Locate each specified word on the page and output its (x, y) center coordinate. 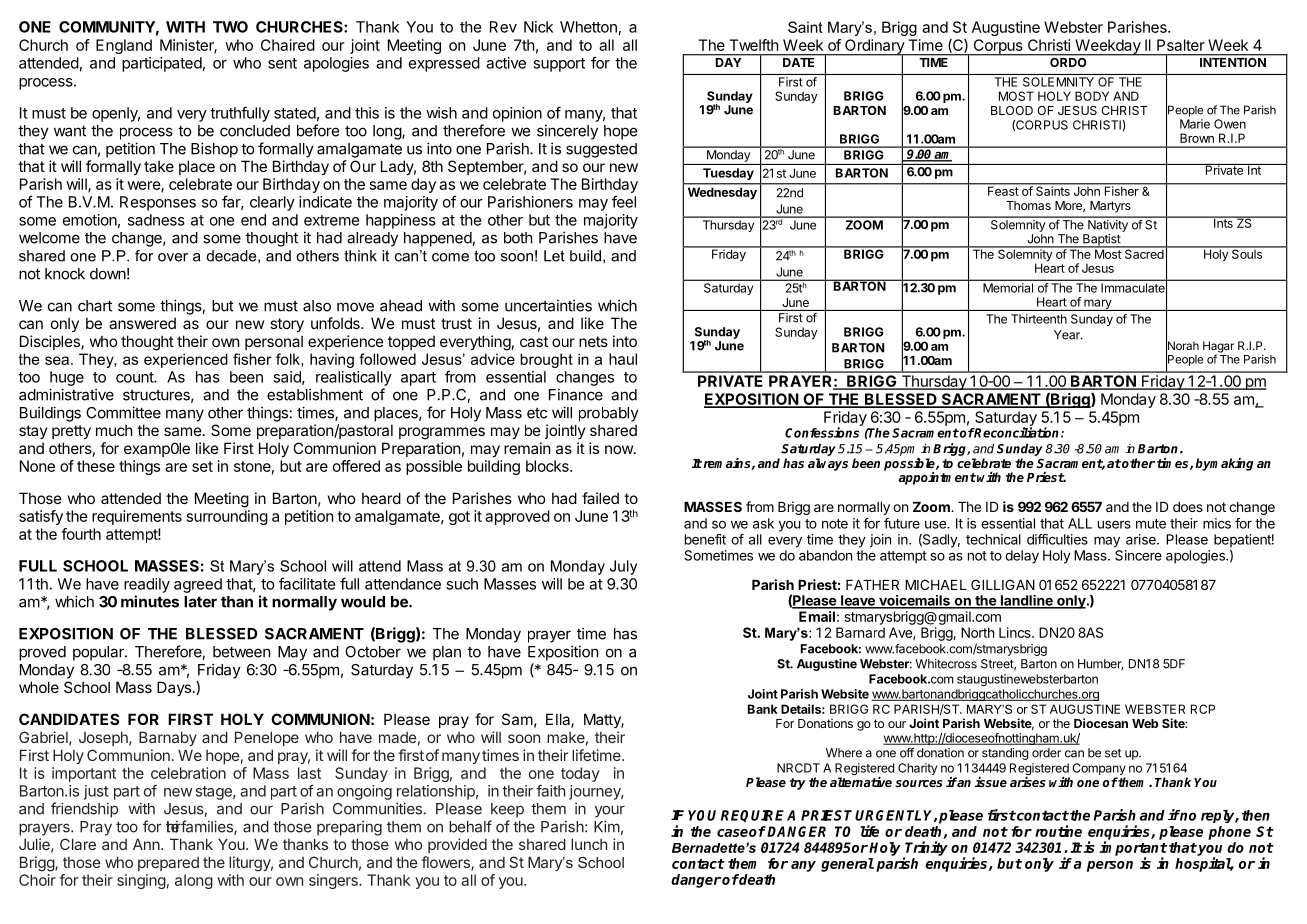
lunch (589, 844)
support (559, 65)
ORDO (1068, 62)
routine (1058, 831)
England (124, 46)
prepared (168, 864)
